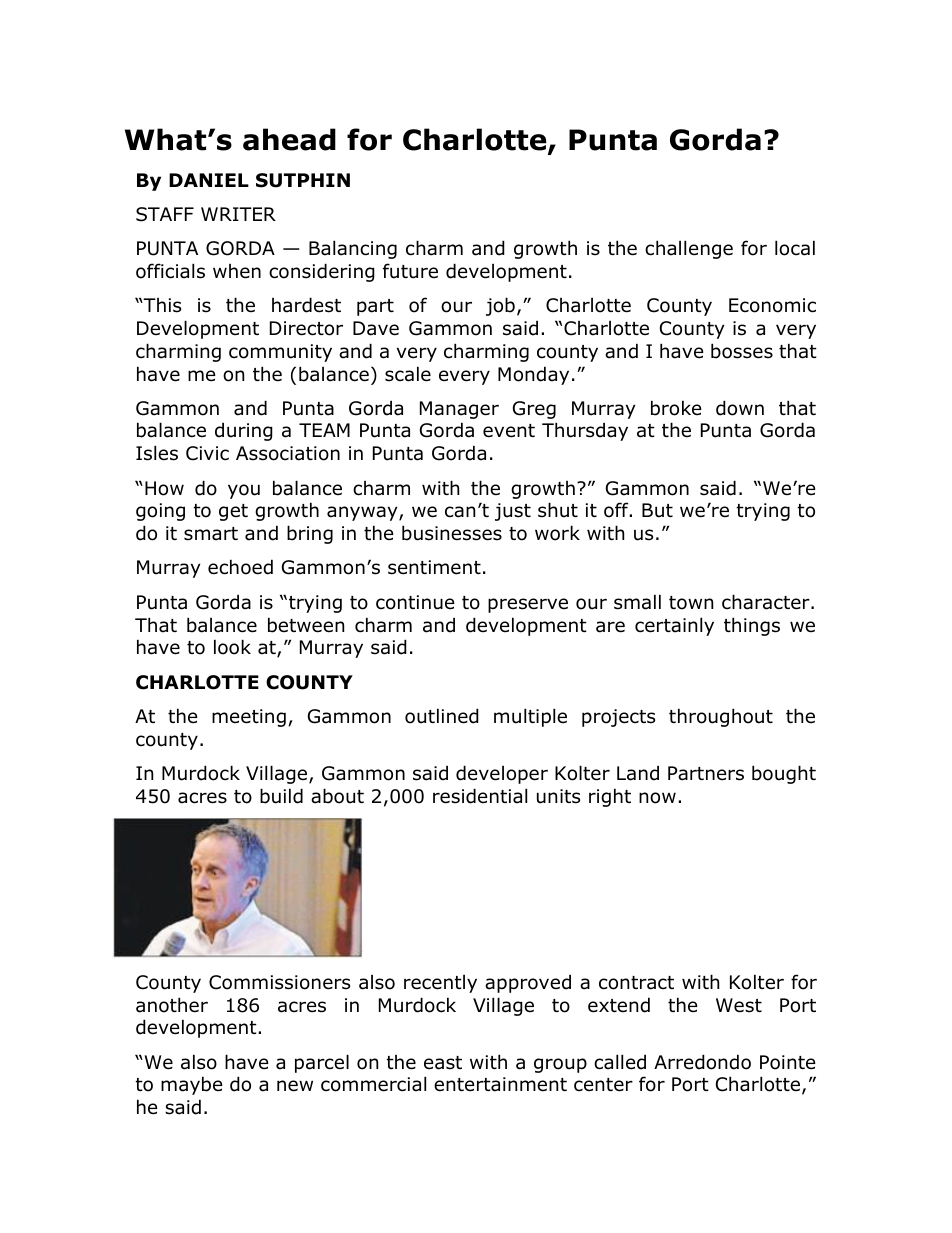 The image size is (952, 1233). What do you see at coordinates (443, 1063) in the screenshot?
I see `east` at bounding box center [443, 1063].
